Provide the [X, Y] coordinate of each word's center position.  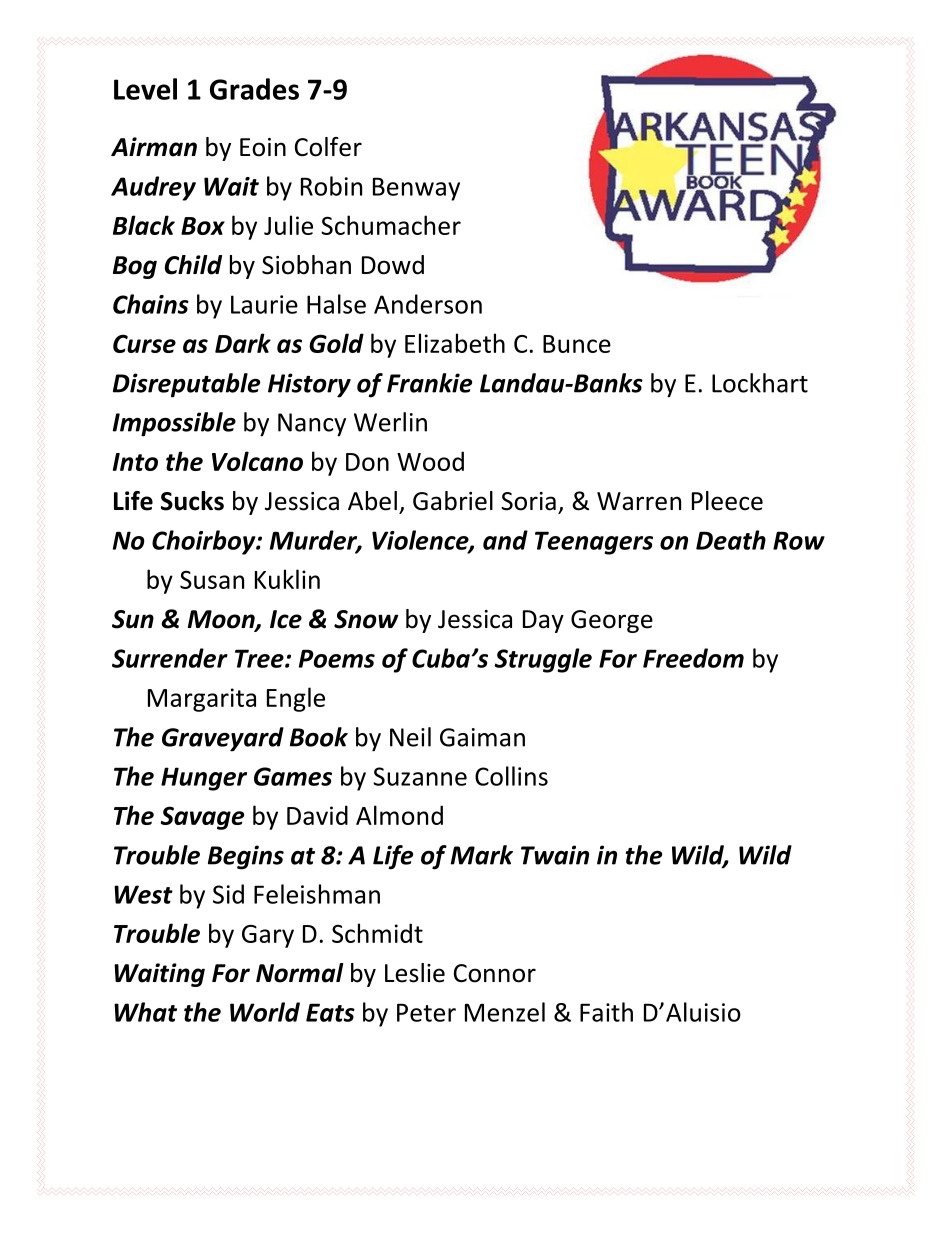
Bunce [577, 344]
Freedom [693, 658]
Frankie [429, 383]
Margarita [202, 700]
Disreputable [186, 385]
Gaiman [482, 737]
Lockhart [760, 383]
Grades [254, 89]
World [265, 1012]
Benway [416, 189]
